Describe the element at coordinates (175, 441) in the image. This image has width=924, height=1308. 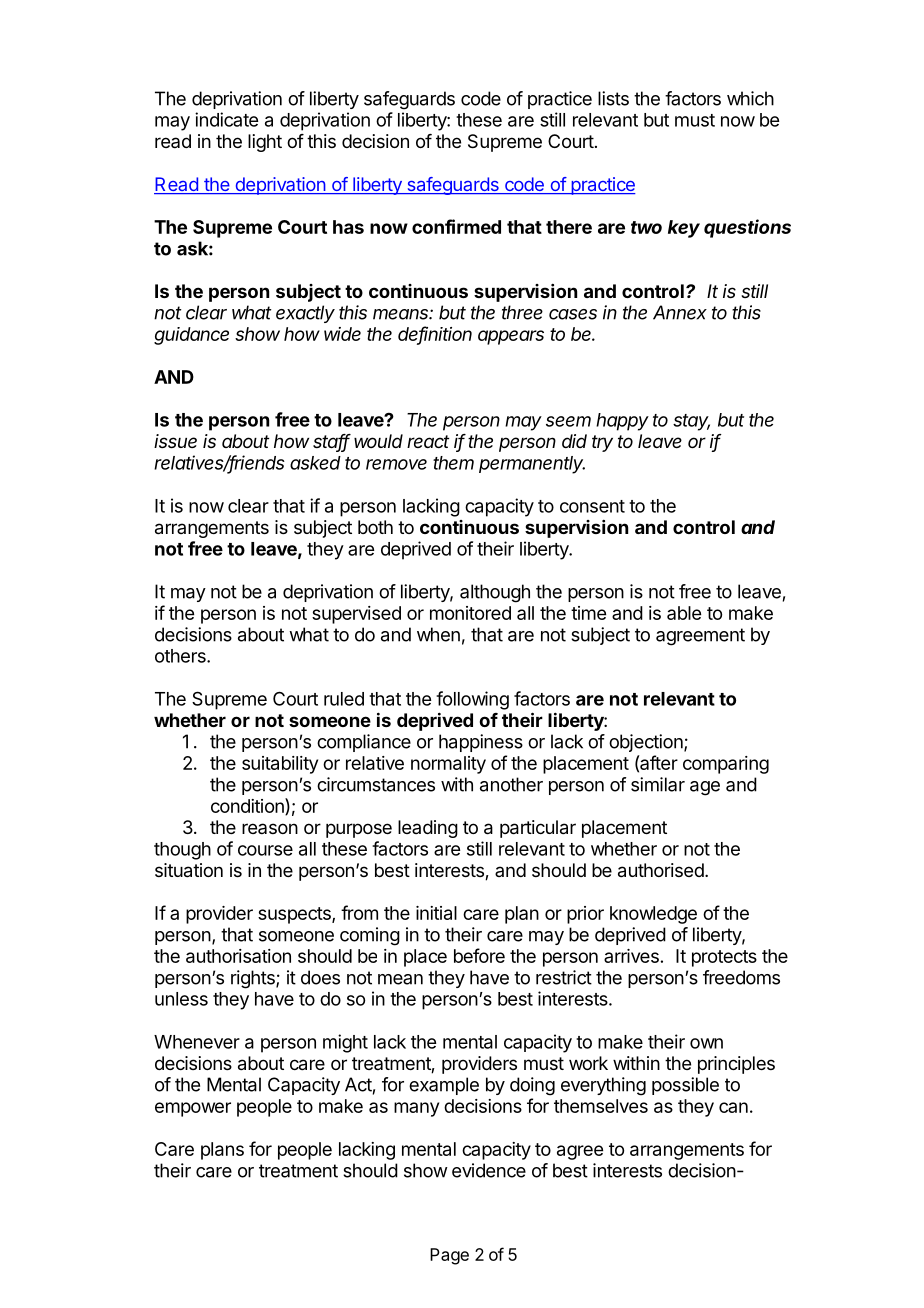
I see `issue` at that location.
